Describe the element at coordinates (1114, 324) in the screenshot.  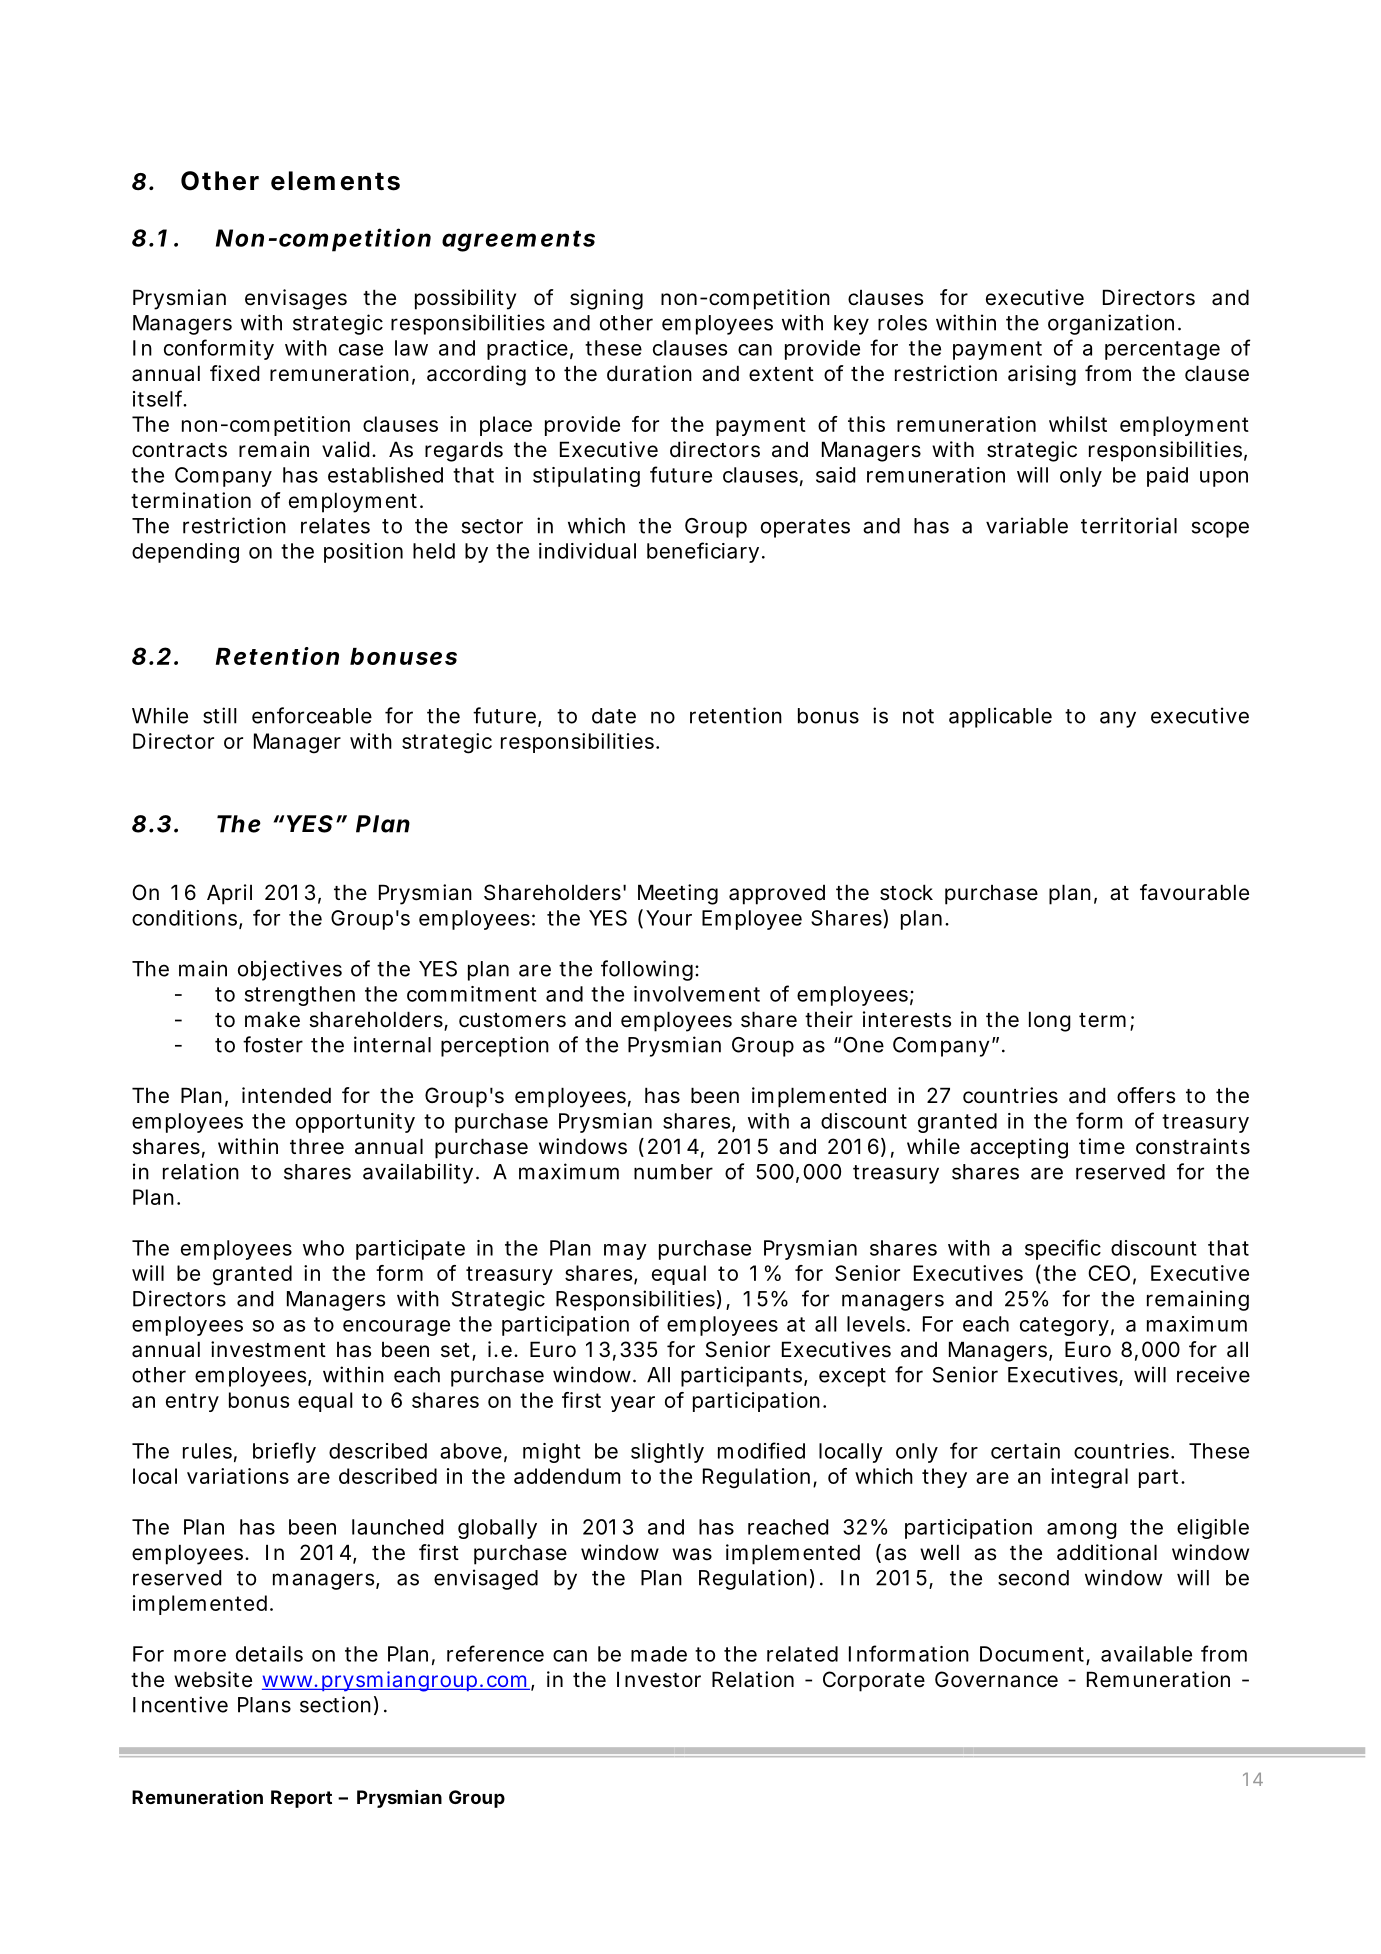
I see `organization` at that location.
